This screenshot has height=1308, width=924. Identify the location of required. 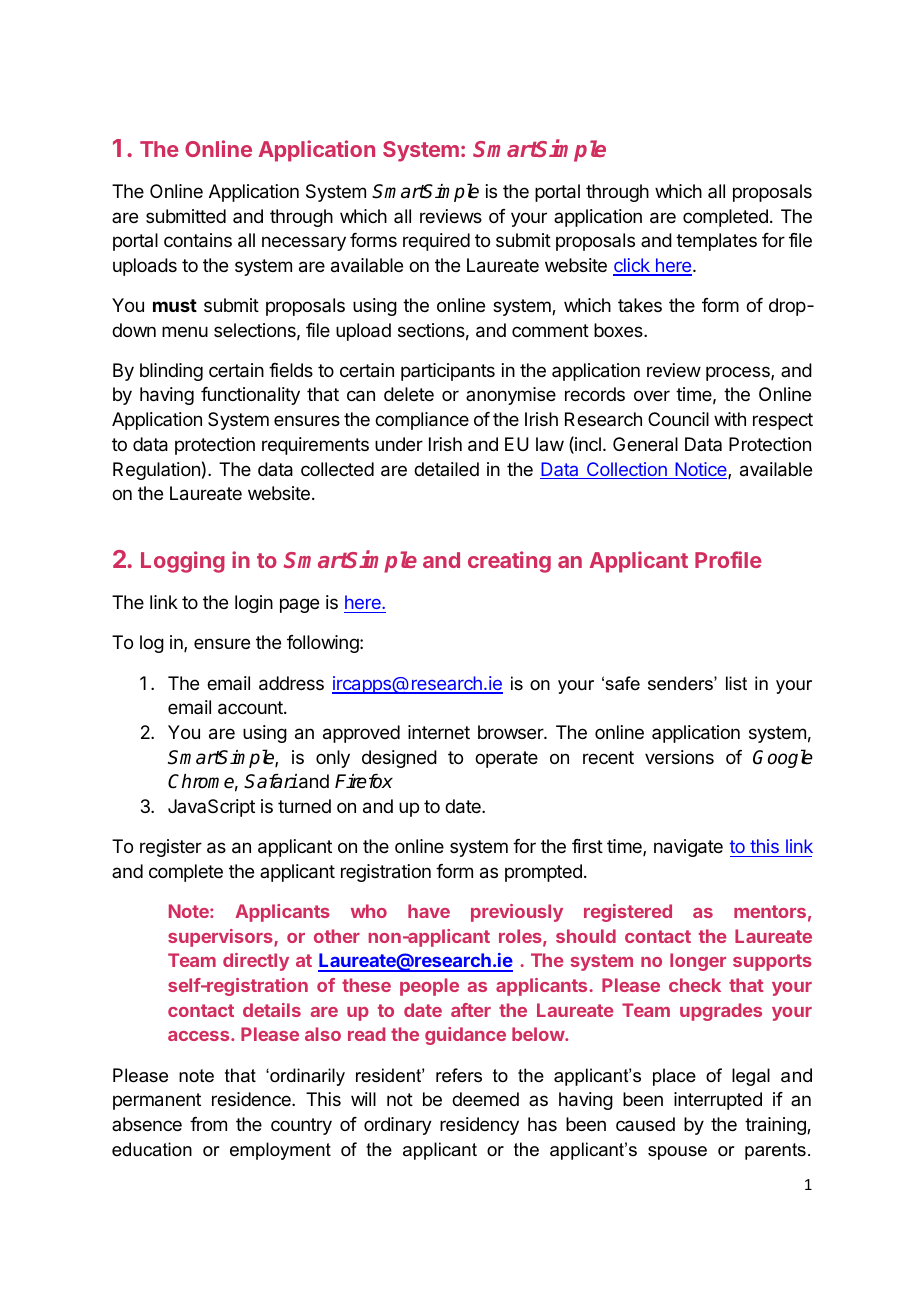
(436, 242).
